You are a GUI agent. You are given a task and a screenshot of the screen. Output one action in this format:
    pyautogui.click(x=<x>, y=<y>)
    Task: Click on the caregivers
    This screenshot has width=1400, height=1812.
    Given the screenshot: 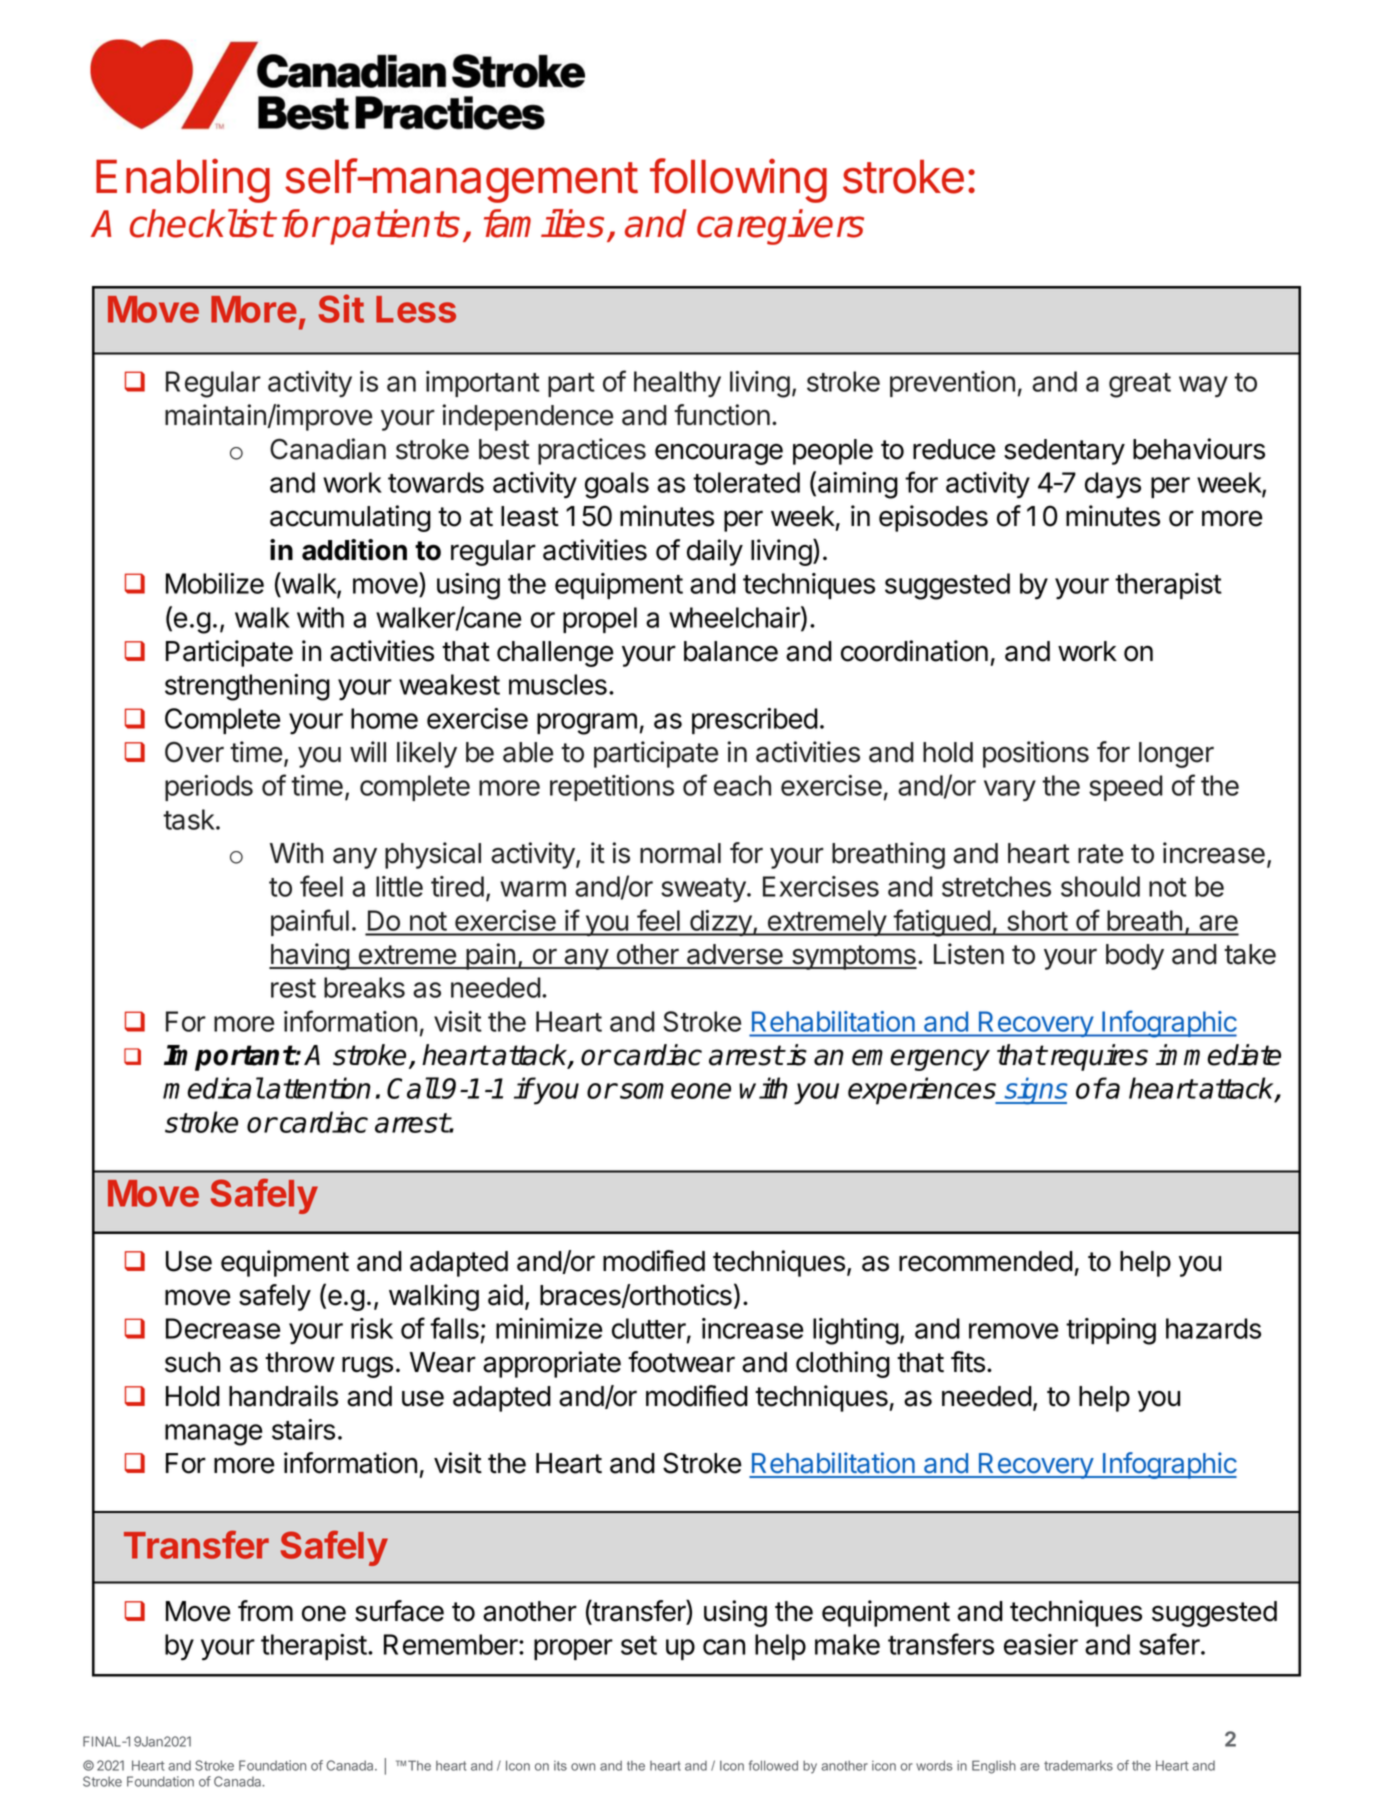 What is the action you would take?
    pyautogui.click(x=780, y=227)
